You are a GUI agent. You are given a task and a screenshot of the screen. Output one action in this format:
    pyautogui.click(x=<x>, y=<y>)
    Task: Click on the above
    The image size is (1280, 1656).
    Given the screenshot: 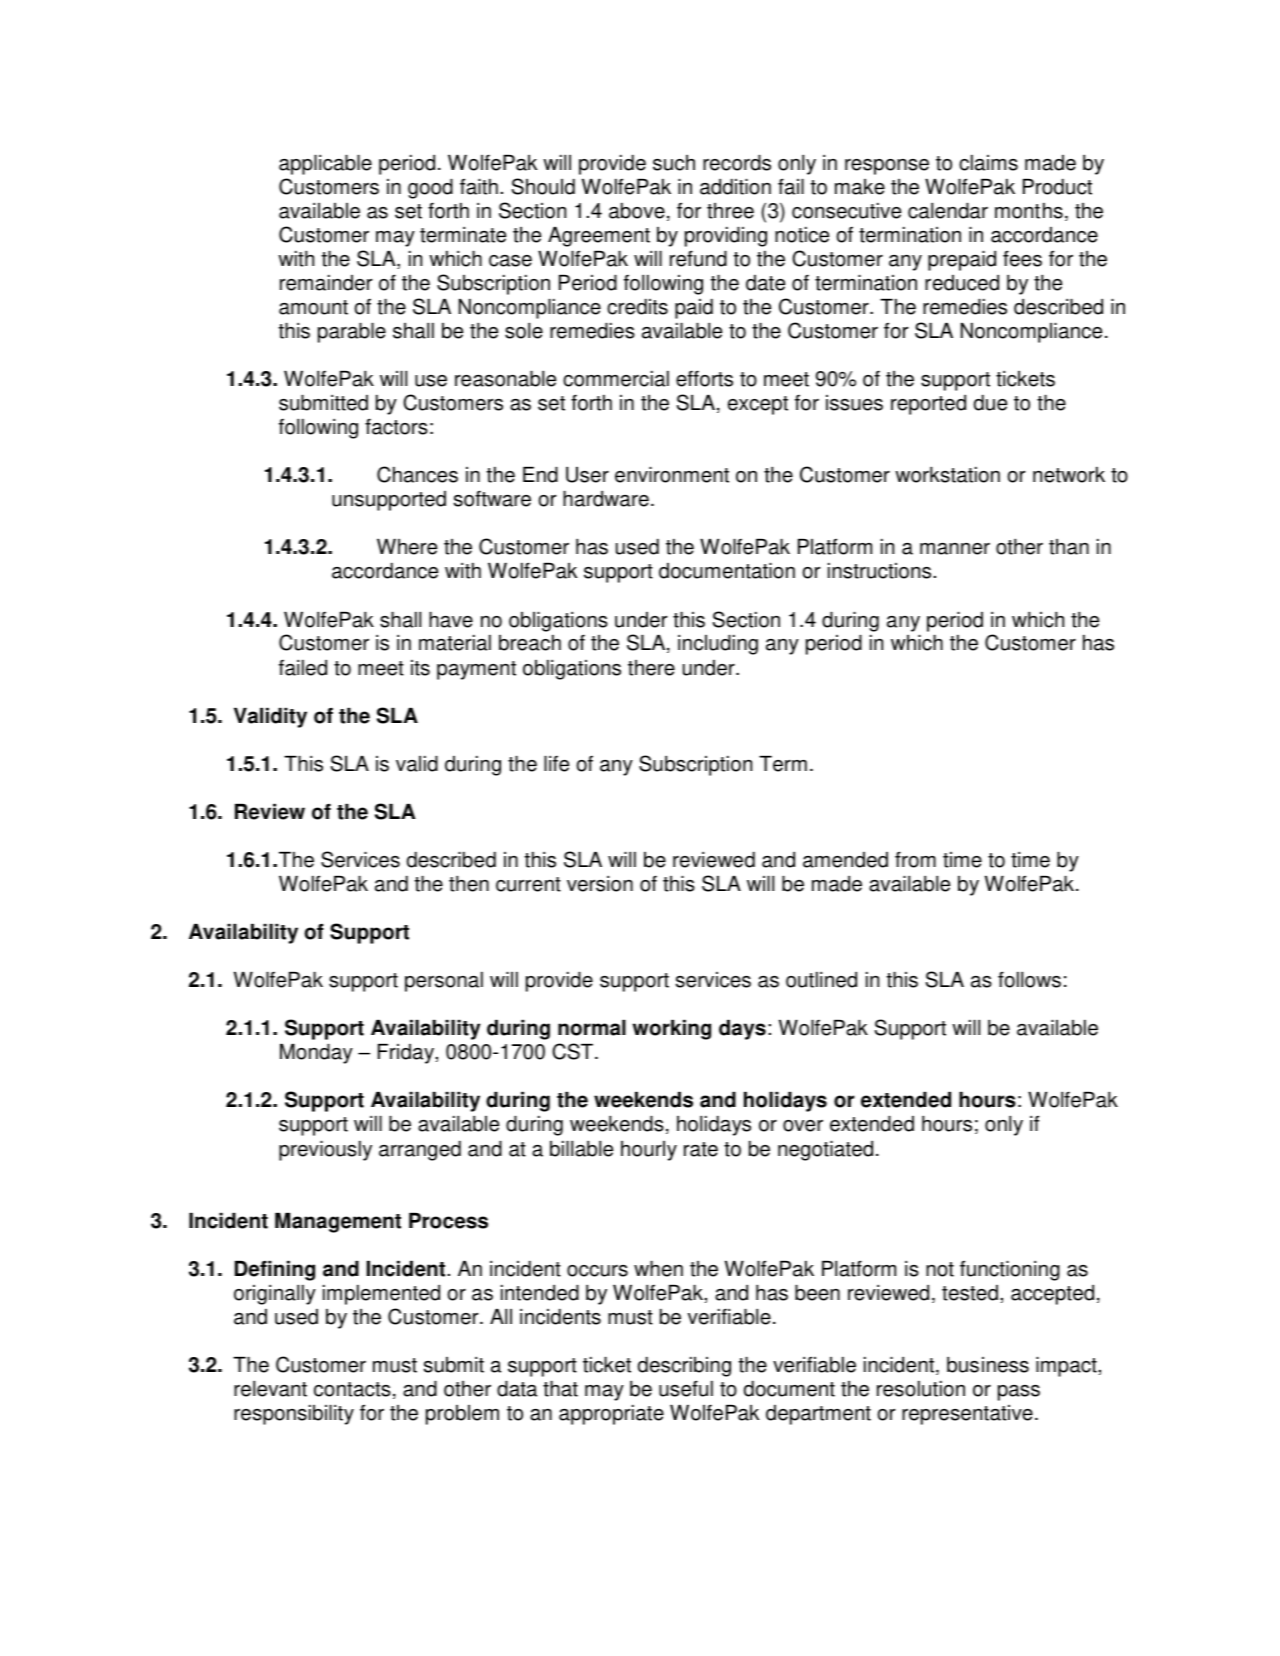 What is the action you would take?
    pyautogui.click(x=637, y=211)
